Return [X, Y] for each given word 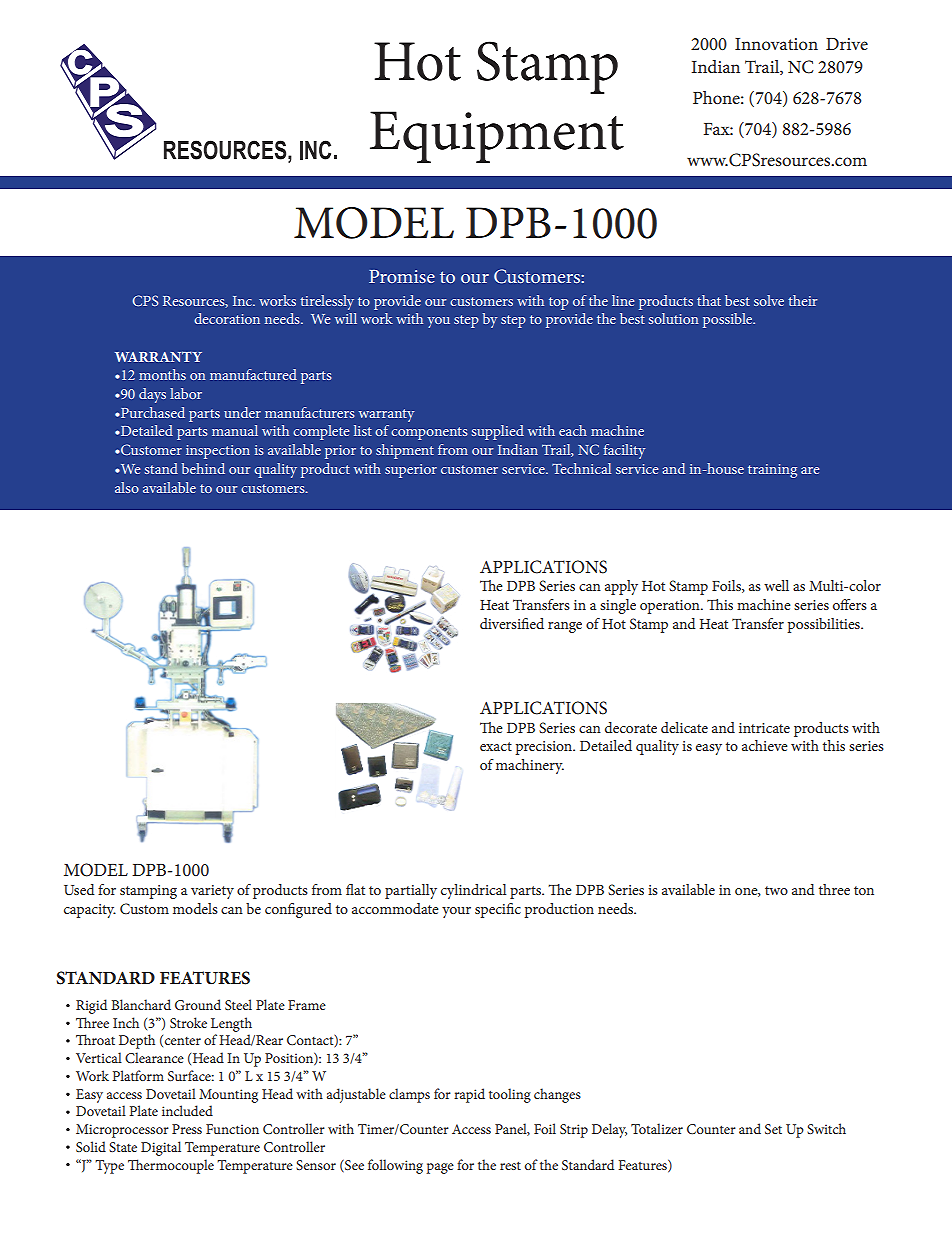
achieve [765, 745]
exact [496, 746]
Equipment [497, 137]
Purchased [152, 412]
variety [212, 892]
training [772, 471]
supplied [498, 432]
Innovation [776, 44]
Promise [402, 276]
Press [187, 1129]
